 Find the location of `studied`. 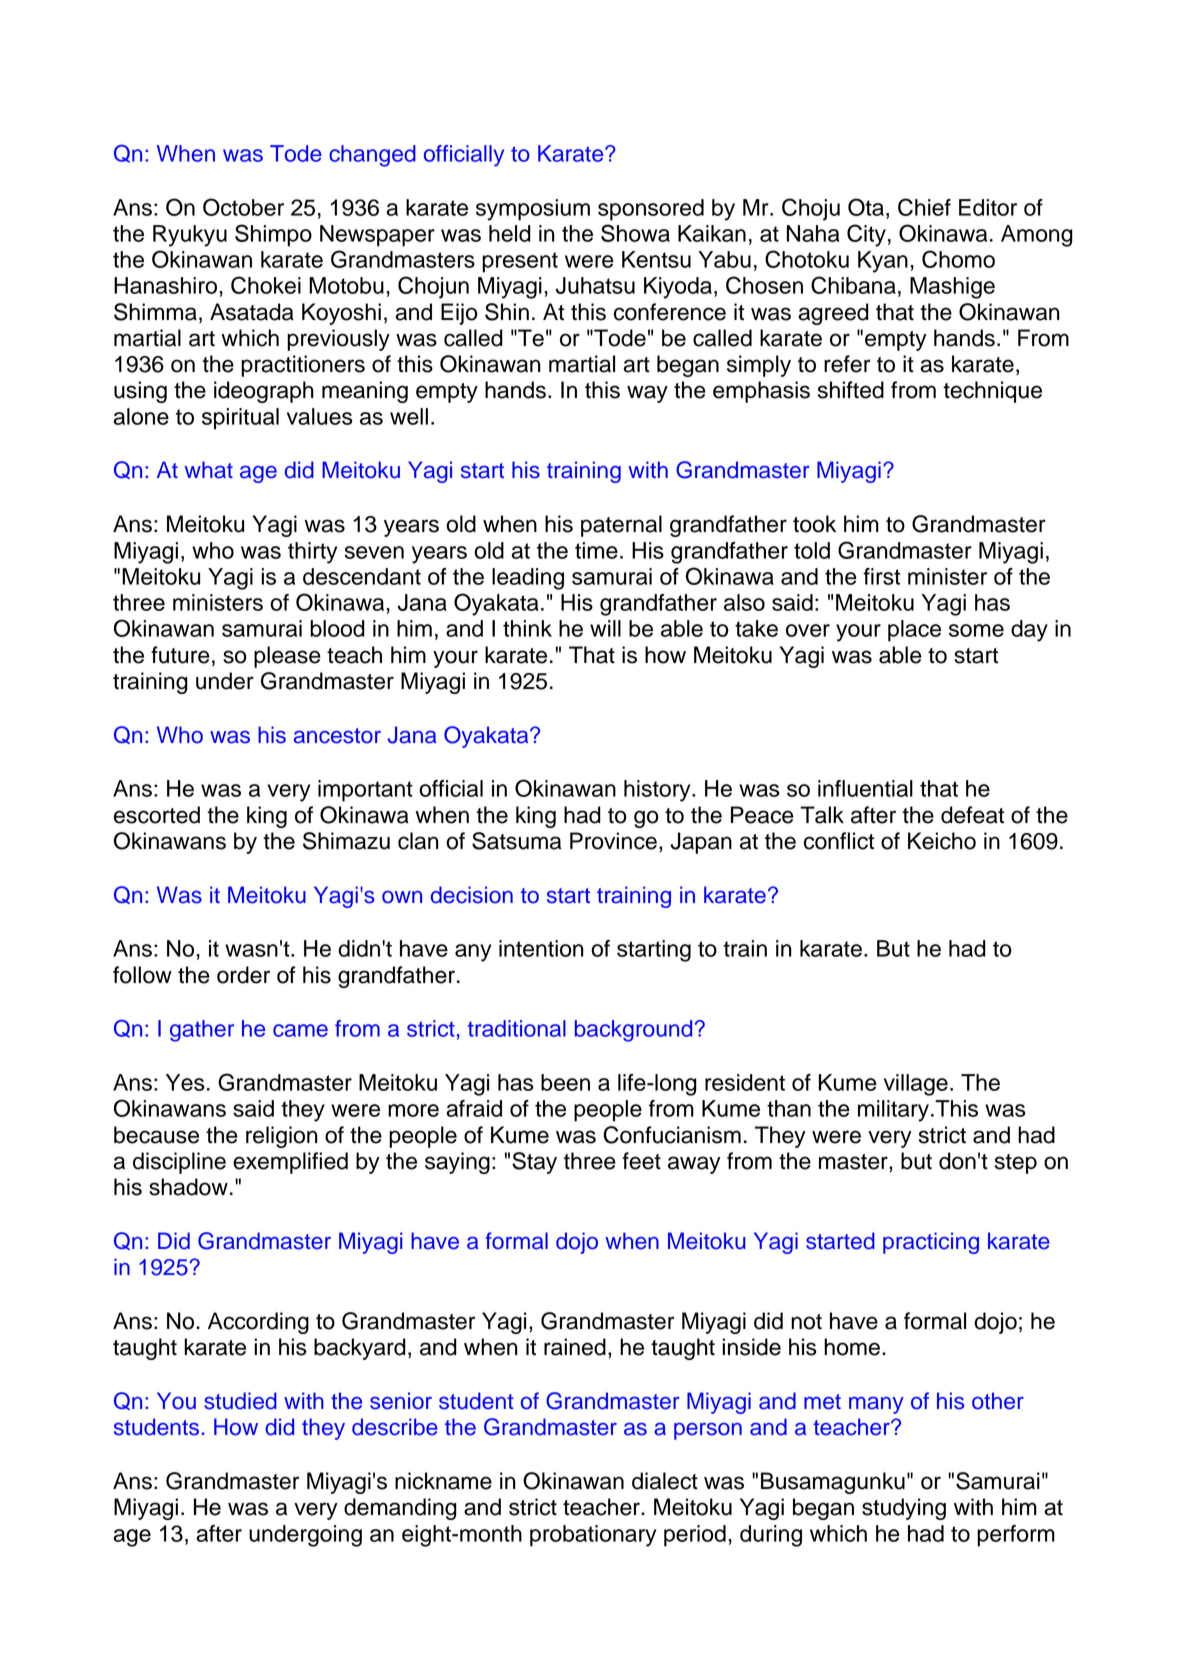

studied is located at coordinates (240, 1401).
